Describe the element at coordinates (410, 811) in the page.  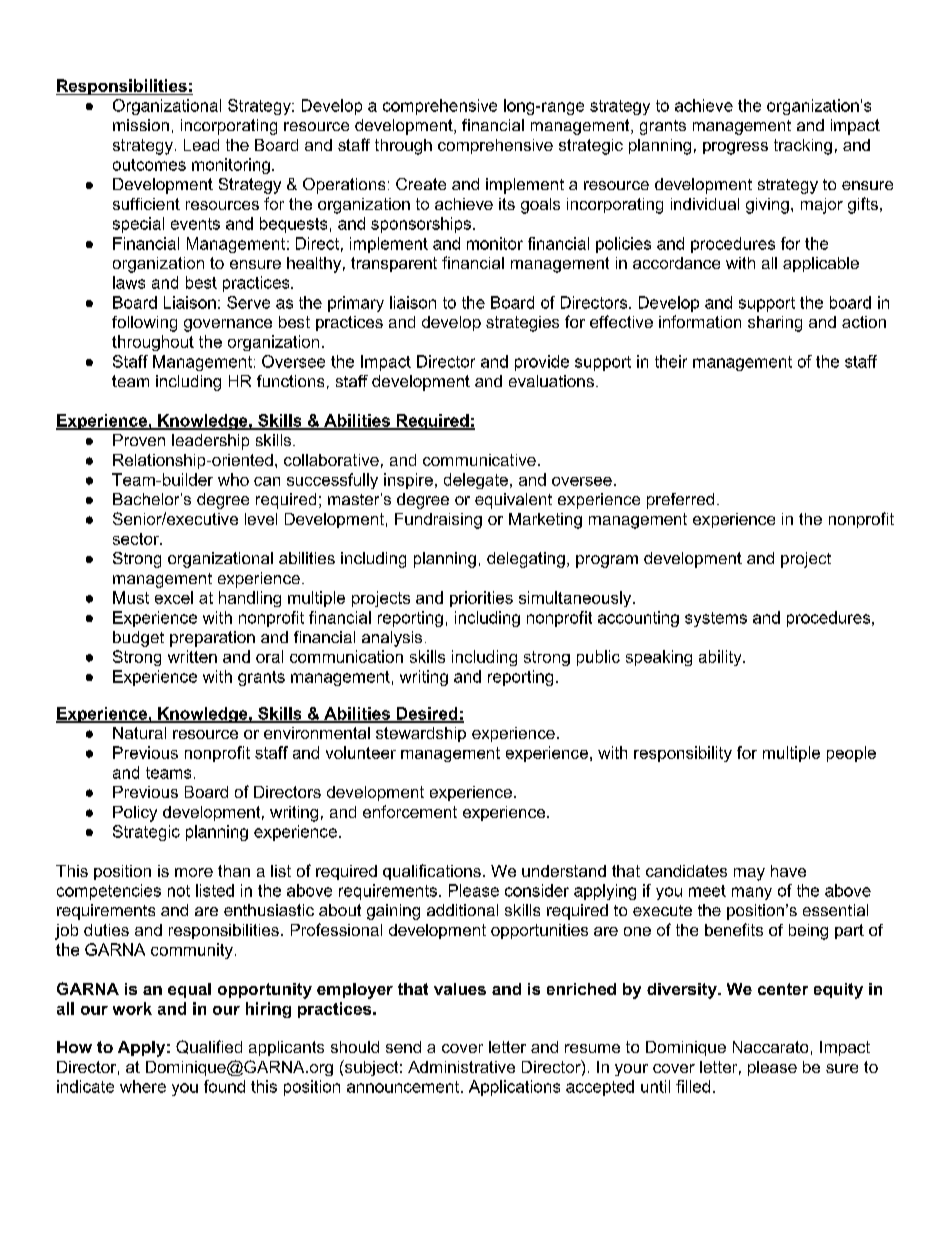
I see `enforcement` at that location.
